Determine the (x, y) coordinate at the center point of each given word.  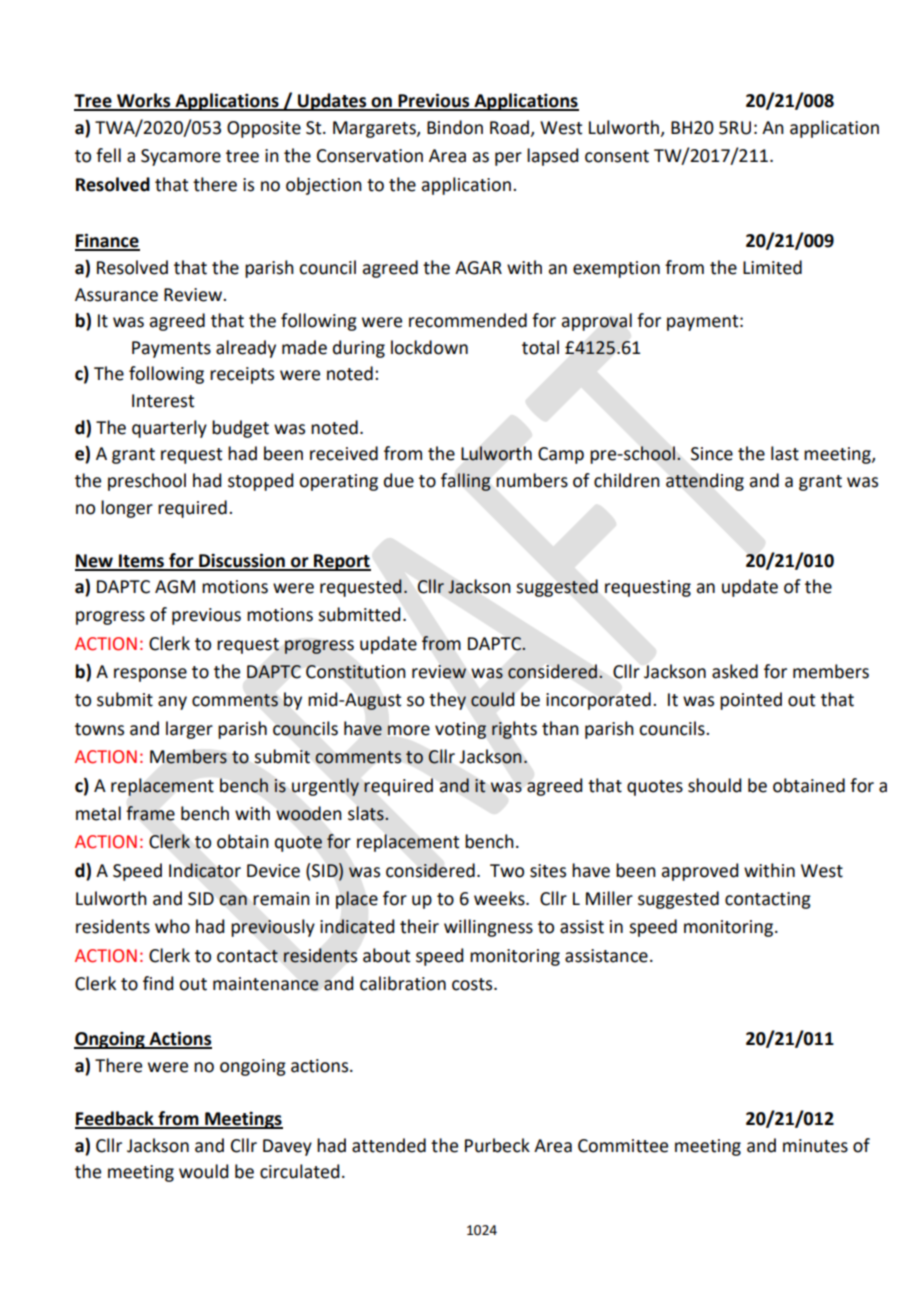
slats (367, 813)
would (204, 1171)
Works (144, 101)
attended (389, 1145)
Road (511, 128)
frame (151, 813)
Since (712, 454)
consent (617, 156)
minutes (815, 1146)
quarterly (169, 429)
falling (465, 482)
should (715, 785)
